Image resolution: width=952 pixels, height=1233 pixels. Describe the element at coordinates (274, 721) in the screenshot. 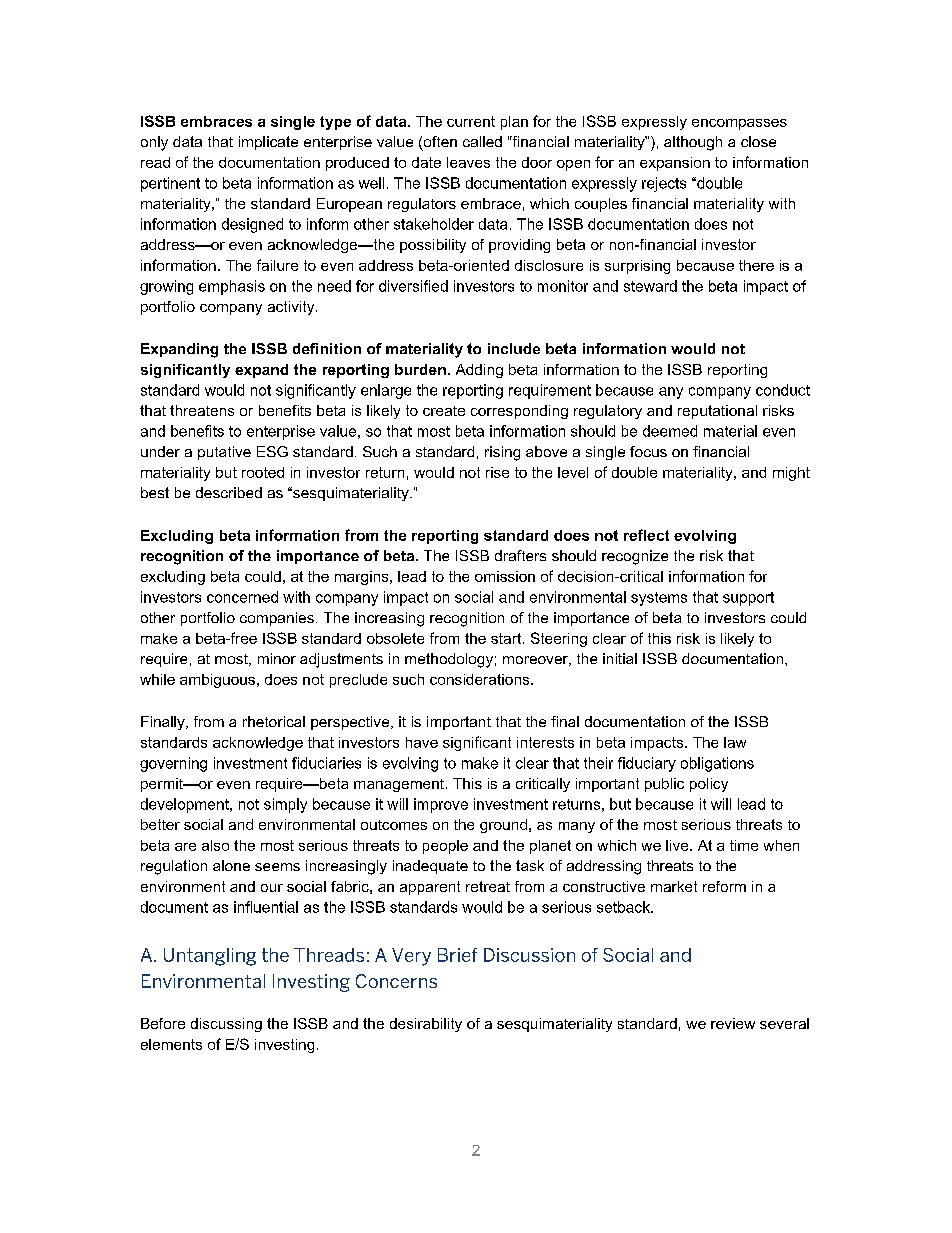

I see `rhetorical` at that location.
